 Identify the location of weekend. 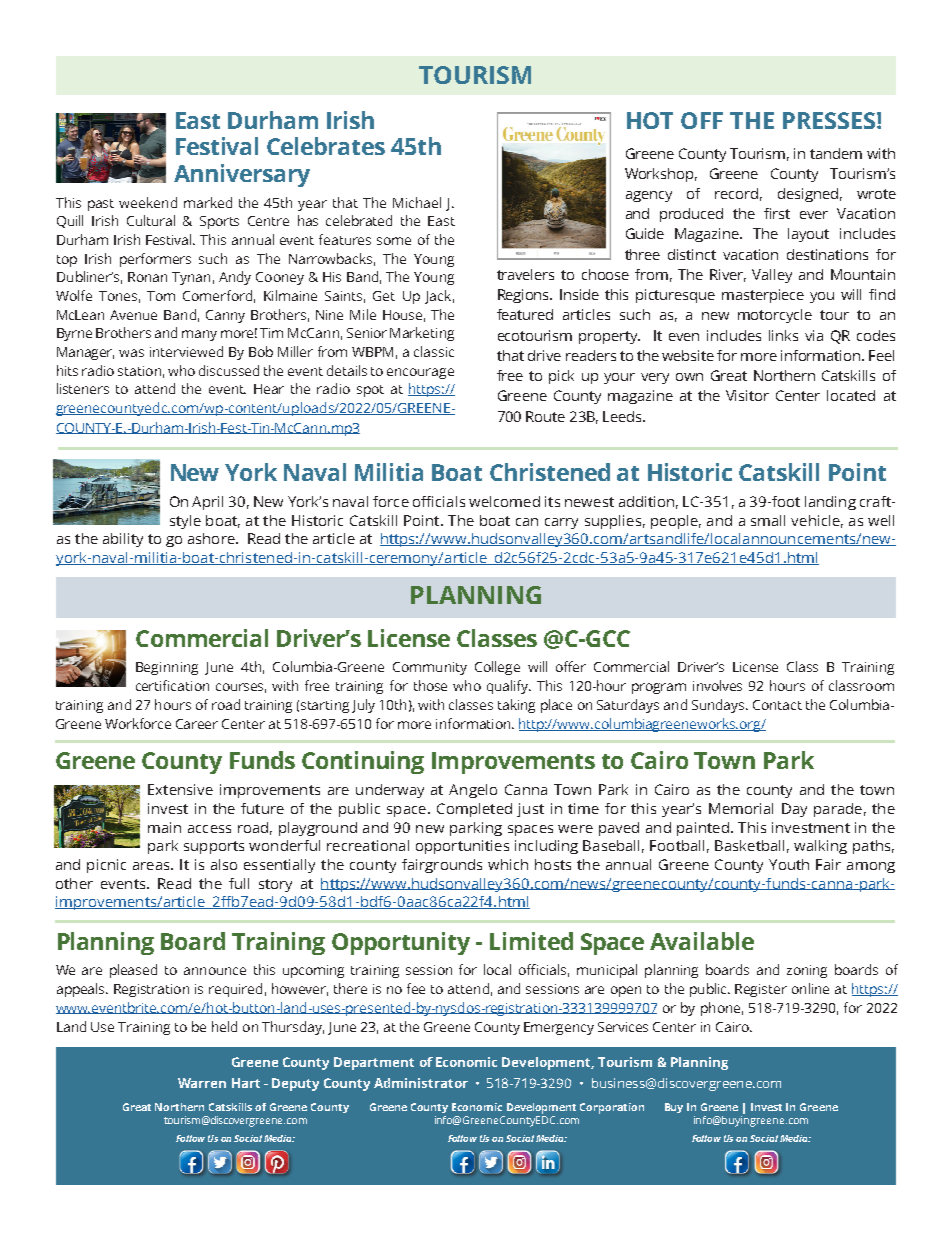
(148, 202).
